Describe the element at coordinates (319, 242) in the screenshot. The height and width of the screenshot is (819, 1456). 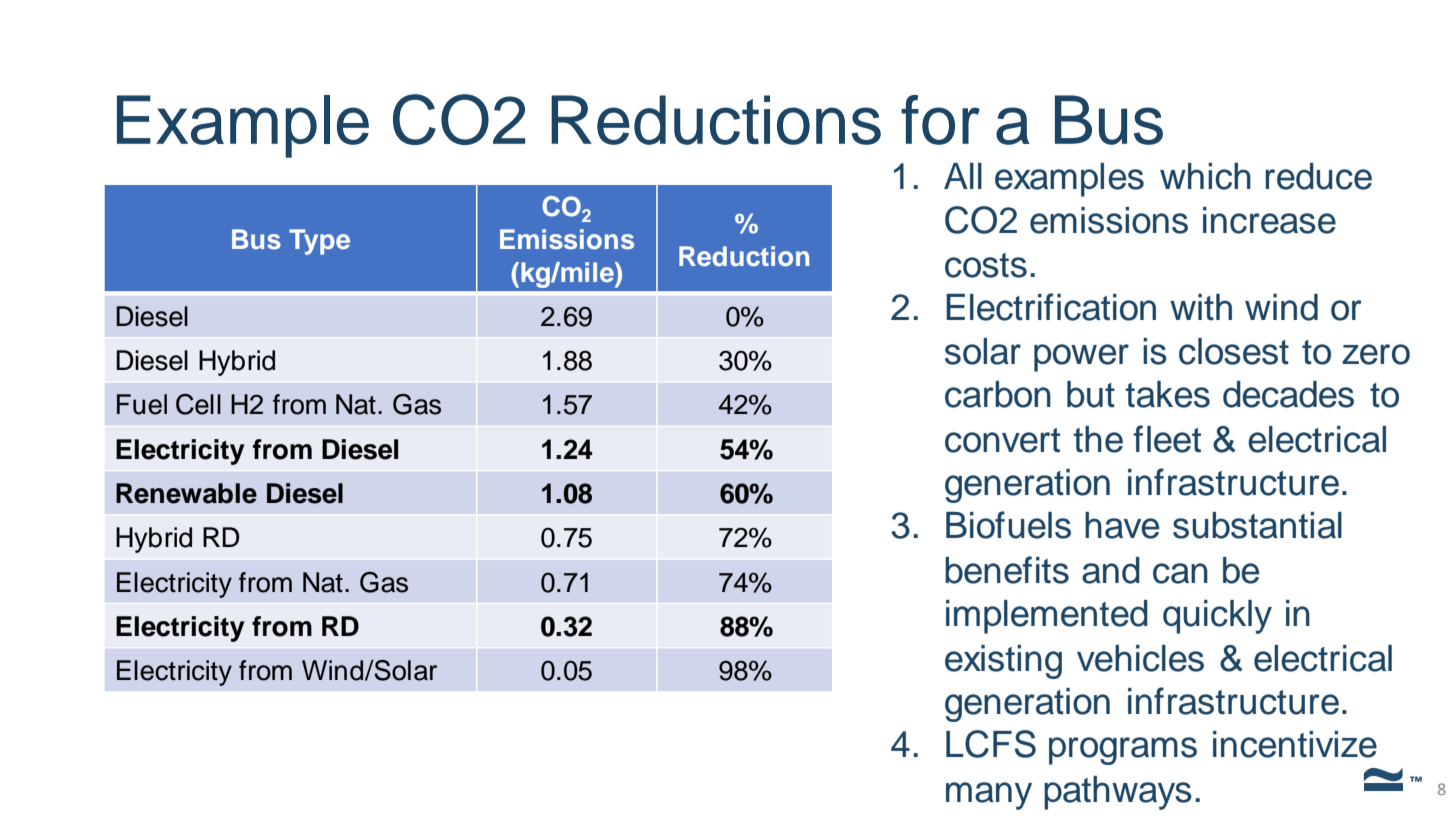
I see `Type` at that location.
